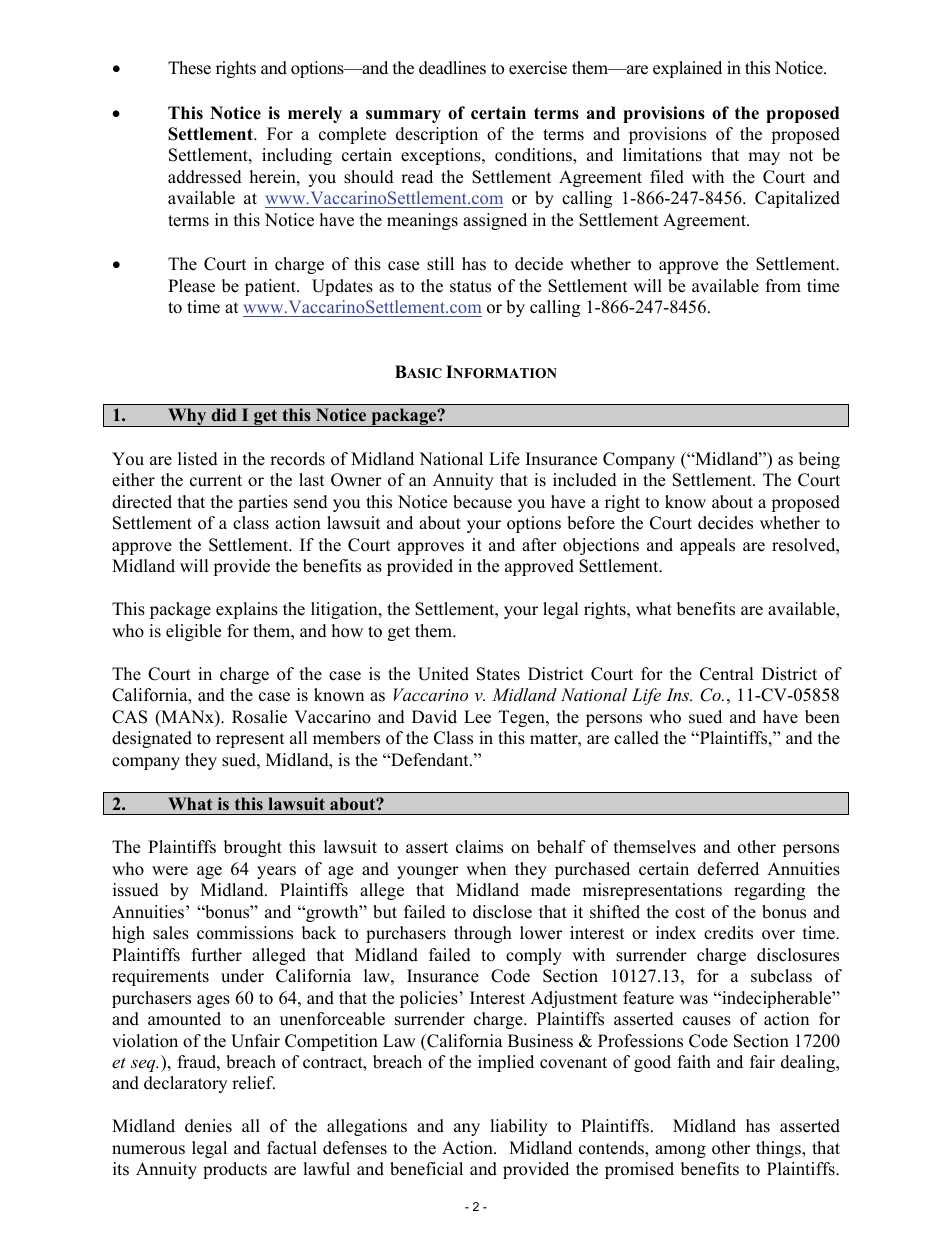 The width and height of the screenshot is (952, 1233). Describe the element at coordinates (452, 68) in the screenshot. I see `deadlines` at that location.
